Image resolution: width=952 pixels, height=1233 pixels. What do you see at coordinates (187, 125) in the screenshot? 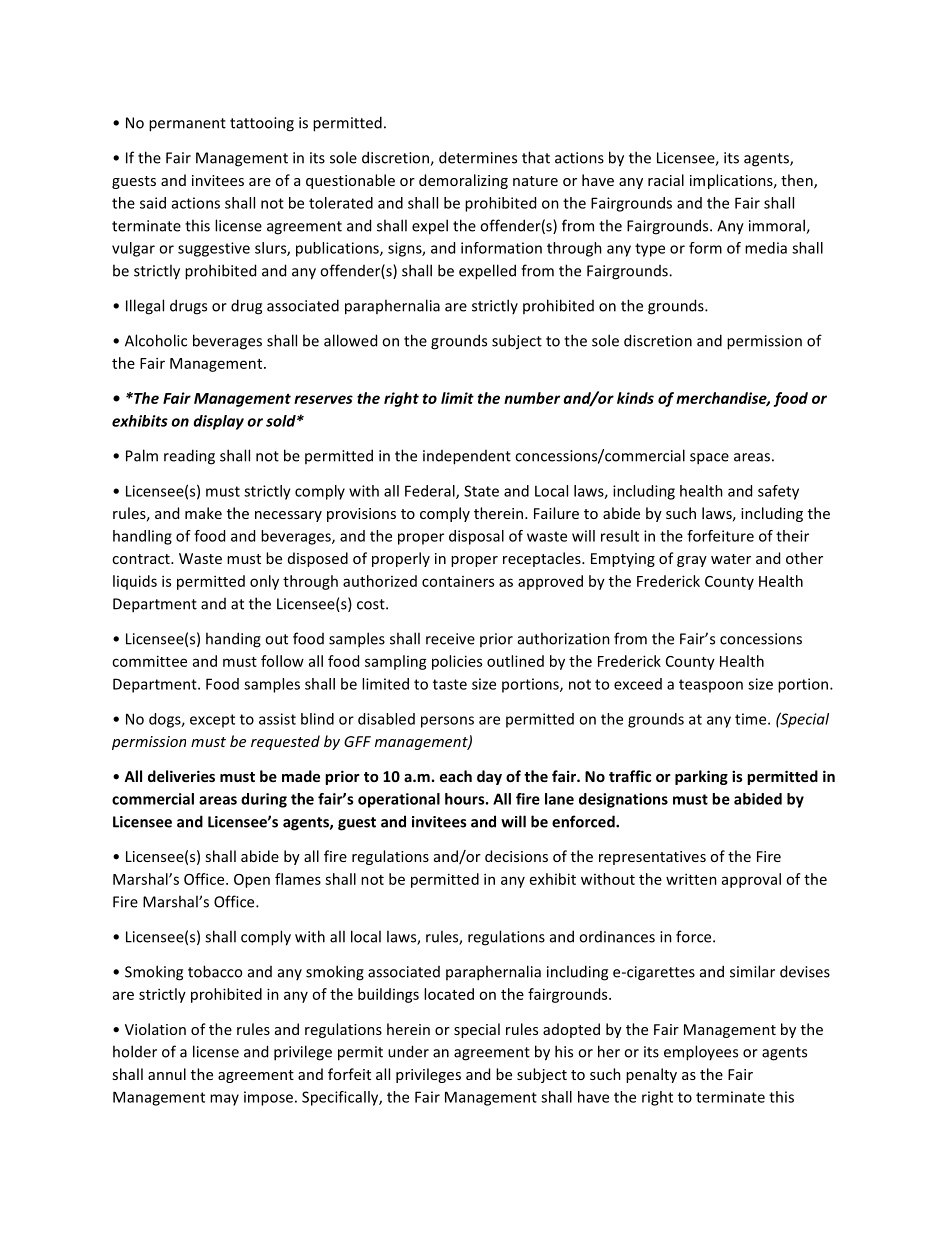
I see `permanent` at bounding box center [187, 125].
